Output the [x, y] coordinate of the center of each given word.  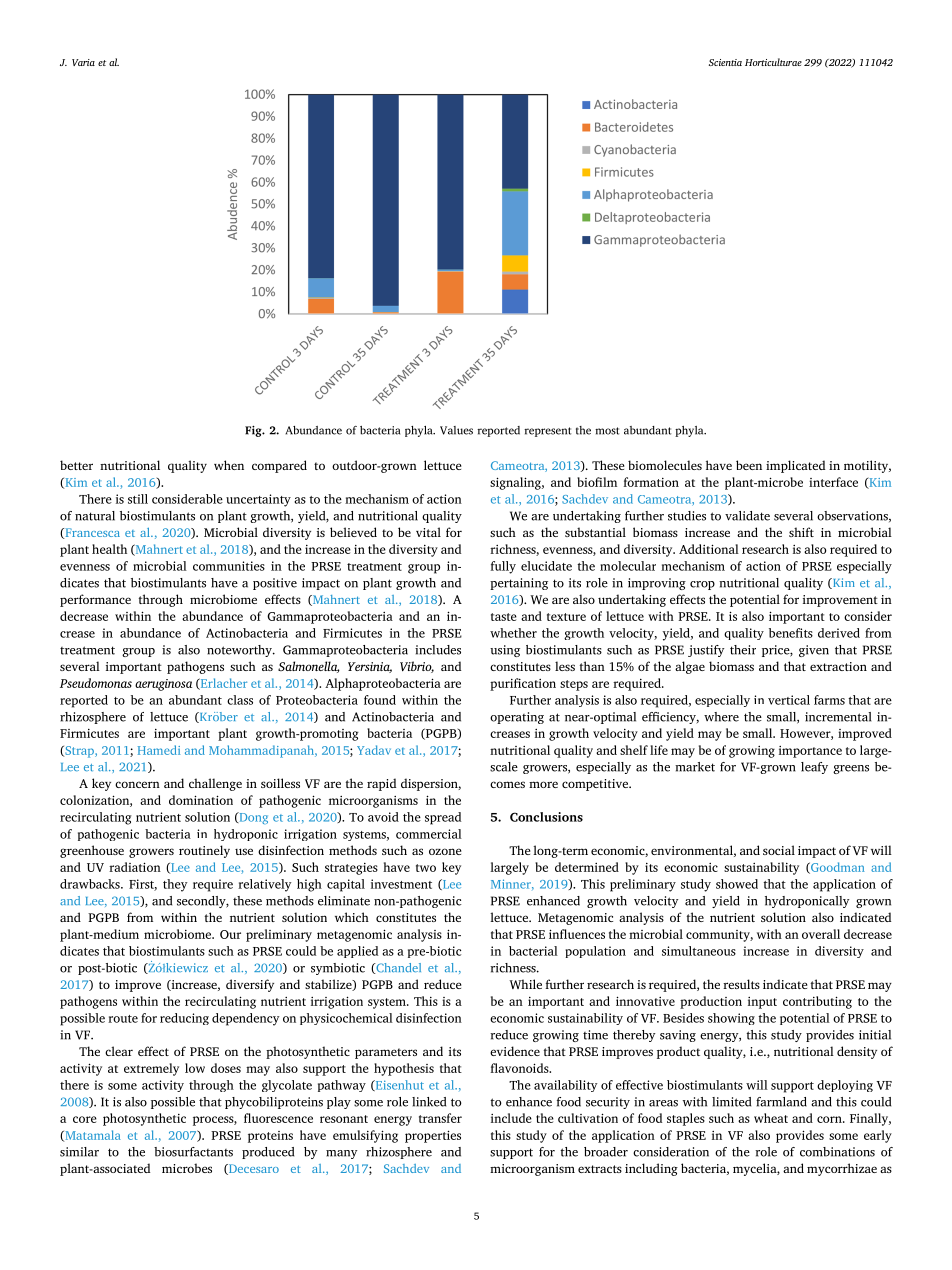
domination [201, 800]
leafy [814, 768]
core [85, 1119]
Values [456, 430]
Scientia [725, 62]
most [607, 431]
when [229, 465]
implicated [795, 466]
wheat [771, 1118]
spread [443, 818]
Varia [83, 62]
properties [433, 1136]
